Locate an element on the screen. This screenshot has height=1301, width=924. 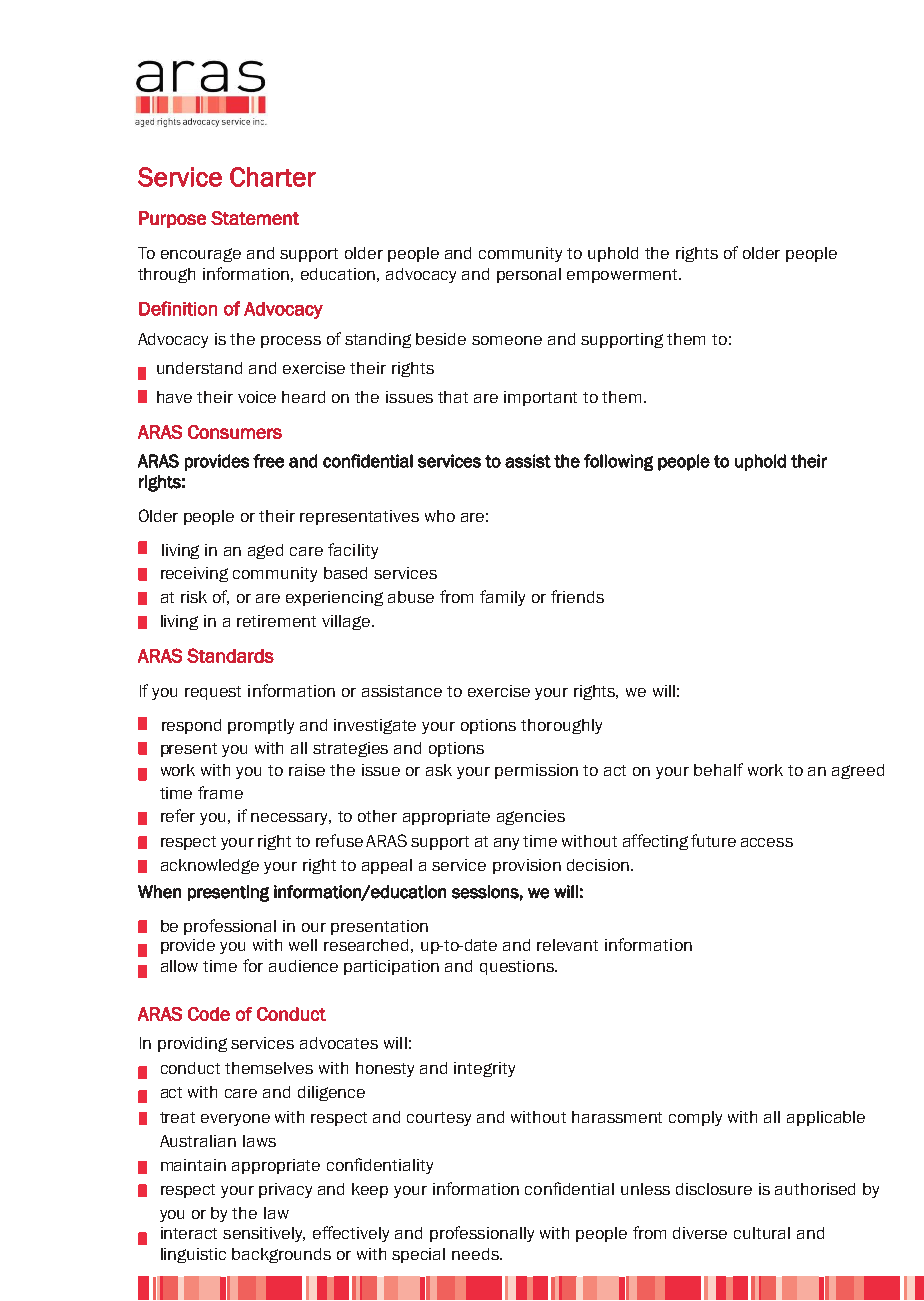
cultural is located at coordinates (762, 1233).
